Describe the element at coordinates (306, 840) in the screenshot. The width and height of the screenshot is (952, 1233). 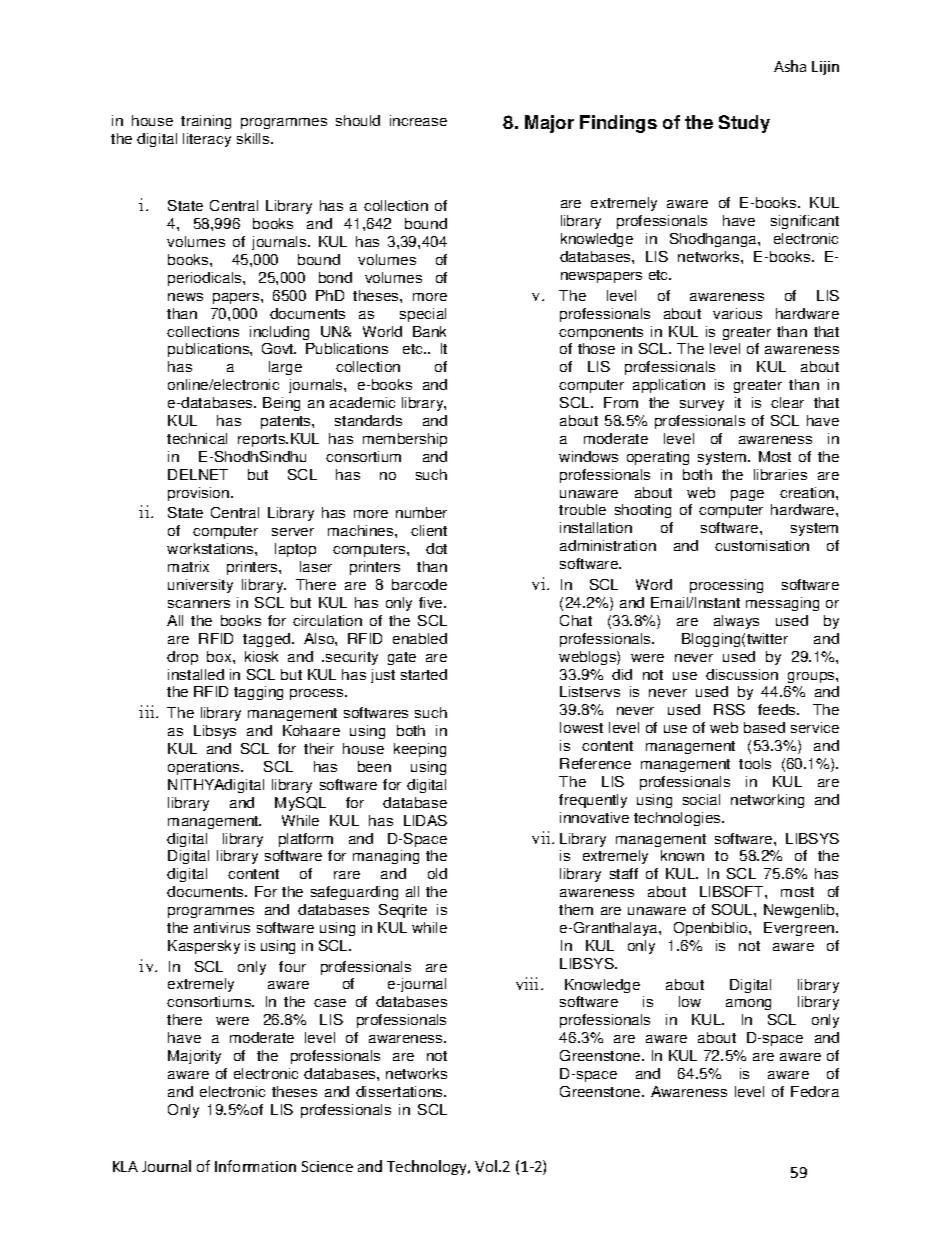
I see `platform` at that location.
